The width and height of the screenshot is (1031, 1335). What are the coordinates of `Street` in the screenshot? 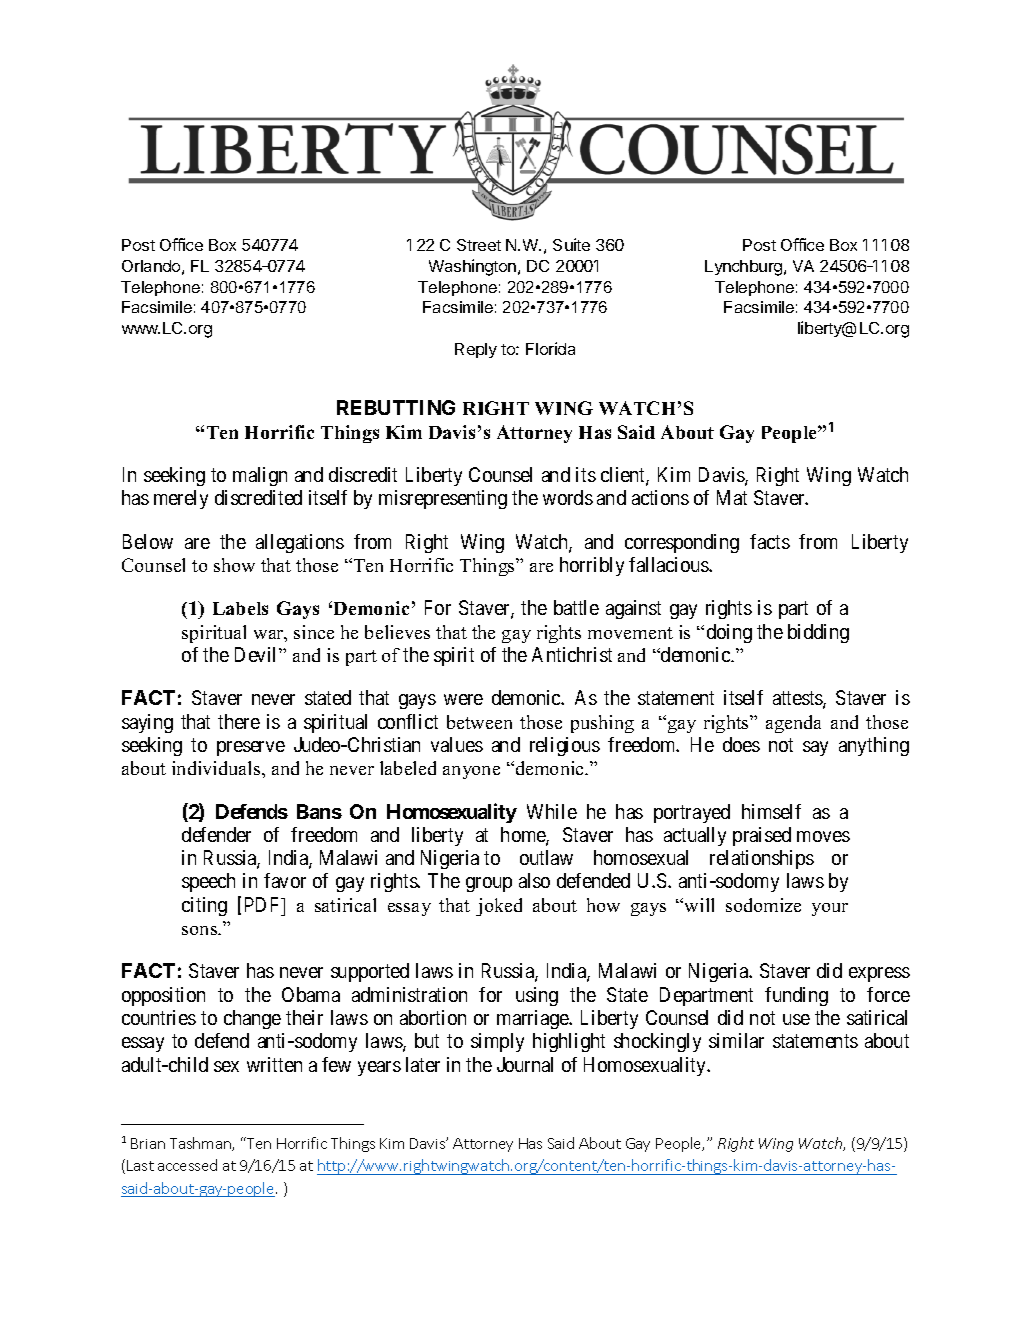 It's located at (479, 245).
